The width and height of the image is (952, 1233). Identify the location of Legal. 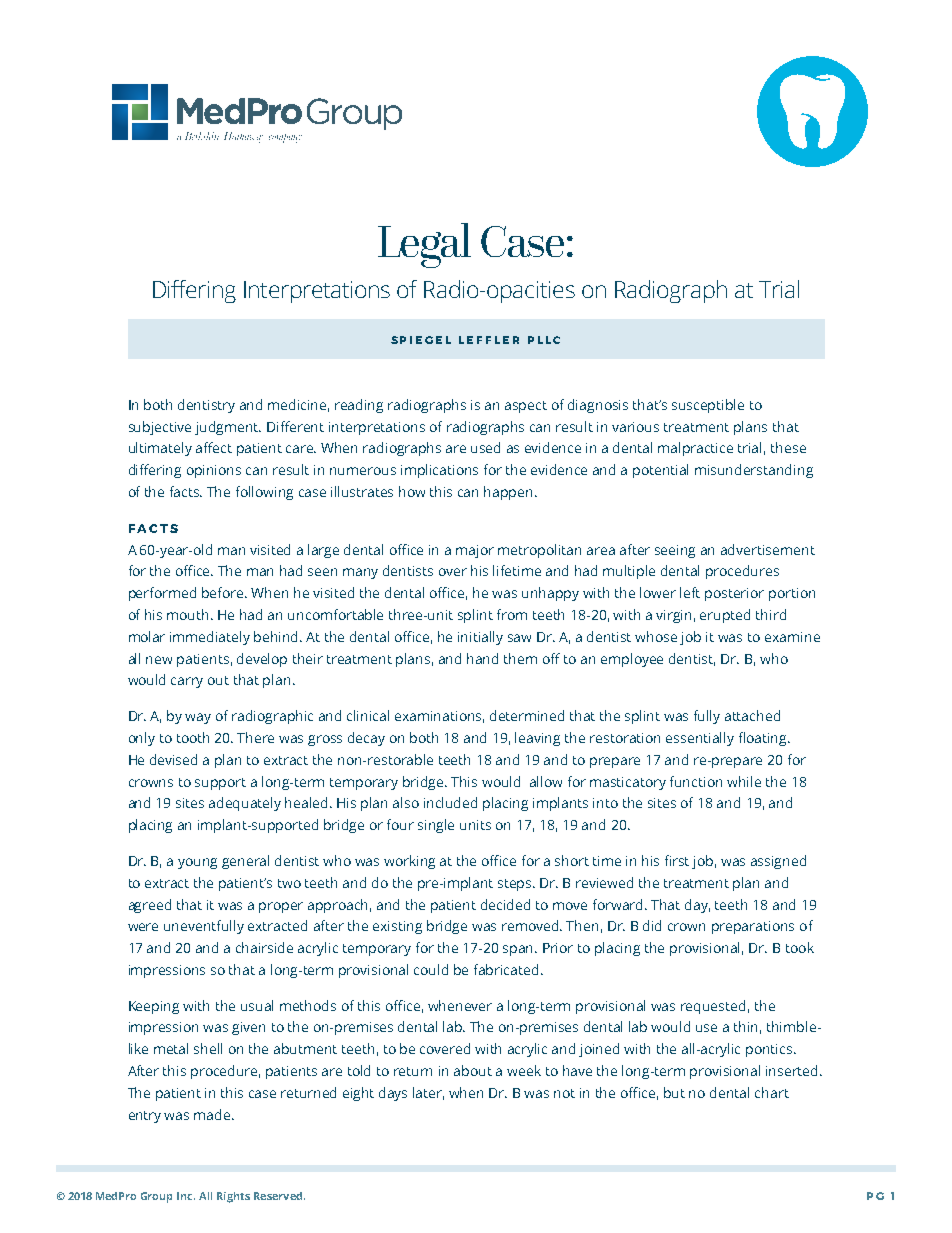
(424, 245).
